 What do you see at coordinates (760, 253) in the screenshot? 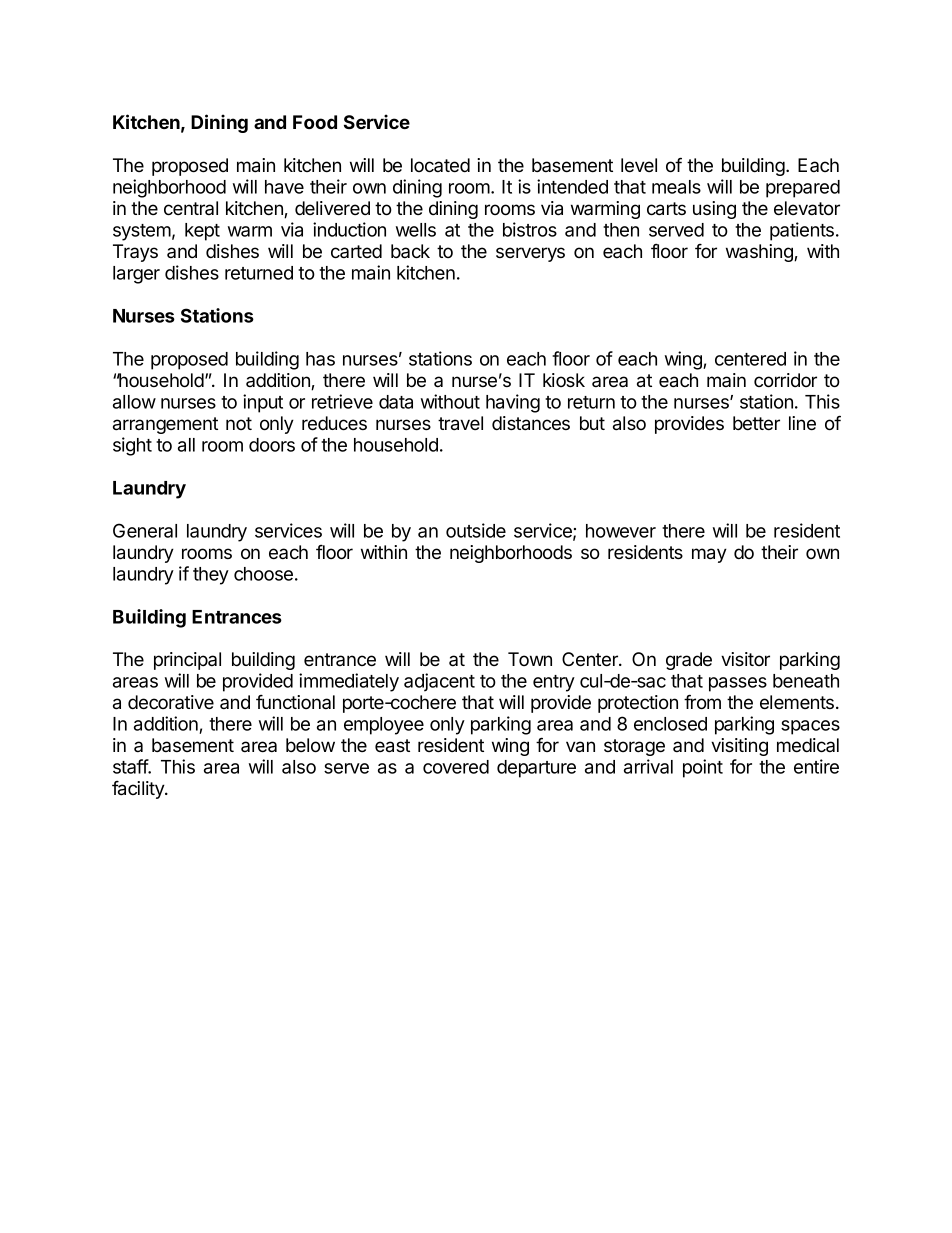
I see `washing` at bounding box center [760, 253].
